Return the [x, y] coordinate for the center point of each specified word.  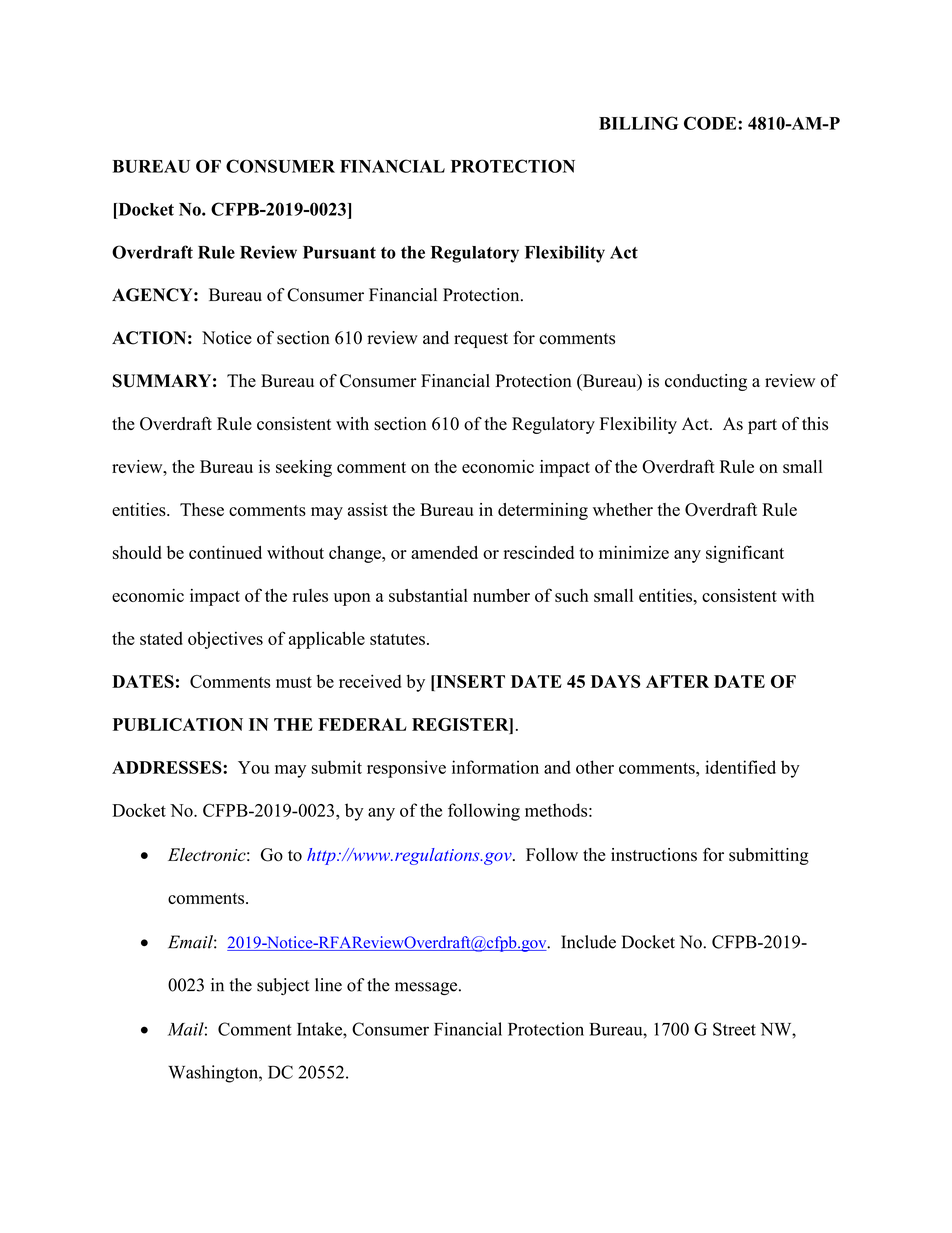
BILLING [638, 123]
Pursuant [339, 252]
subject [283, 986]
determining [543, 511]
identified [740, 767]
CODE [711, 123]
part [762, 426]
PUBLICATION [178, 724]
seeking [304, 468]
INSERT [469, 681]
